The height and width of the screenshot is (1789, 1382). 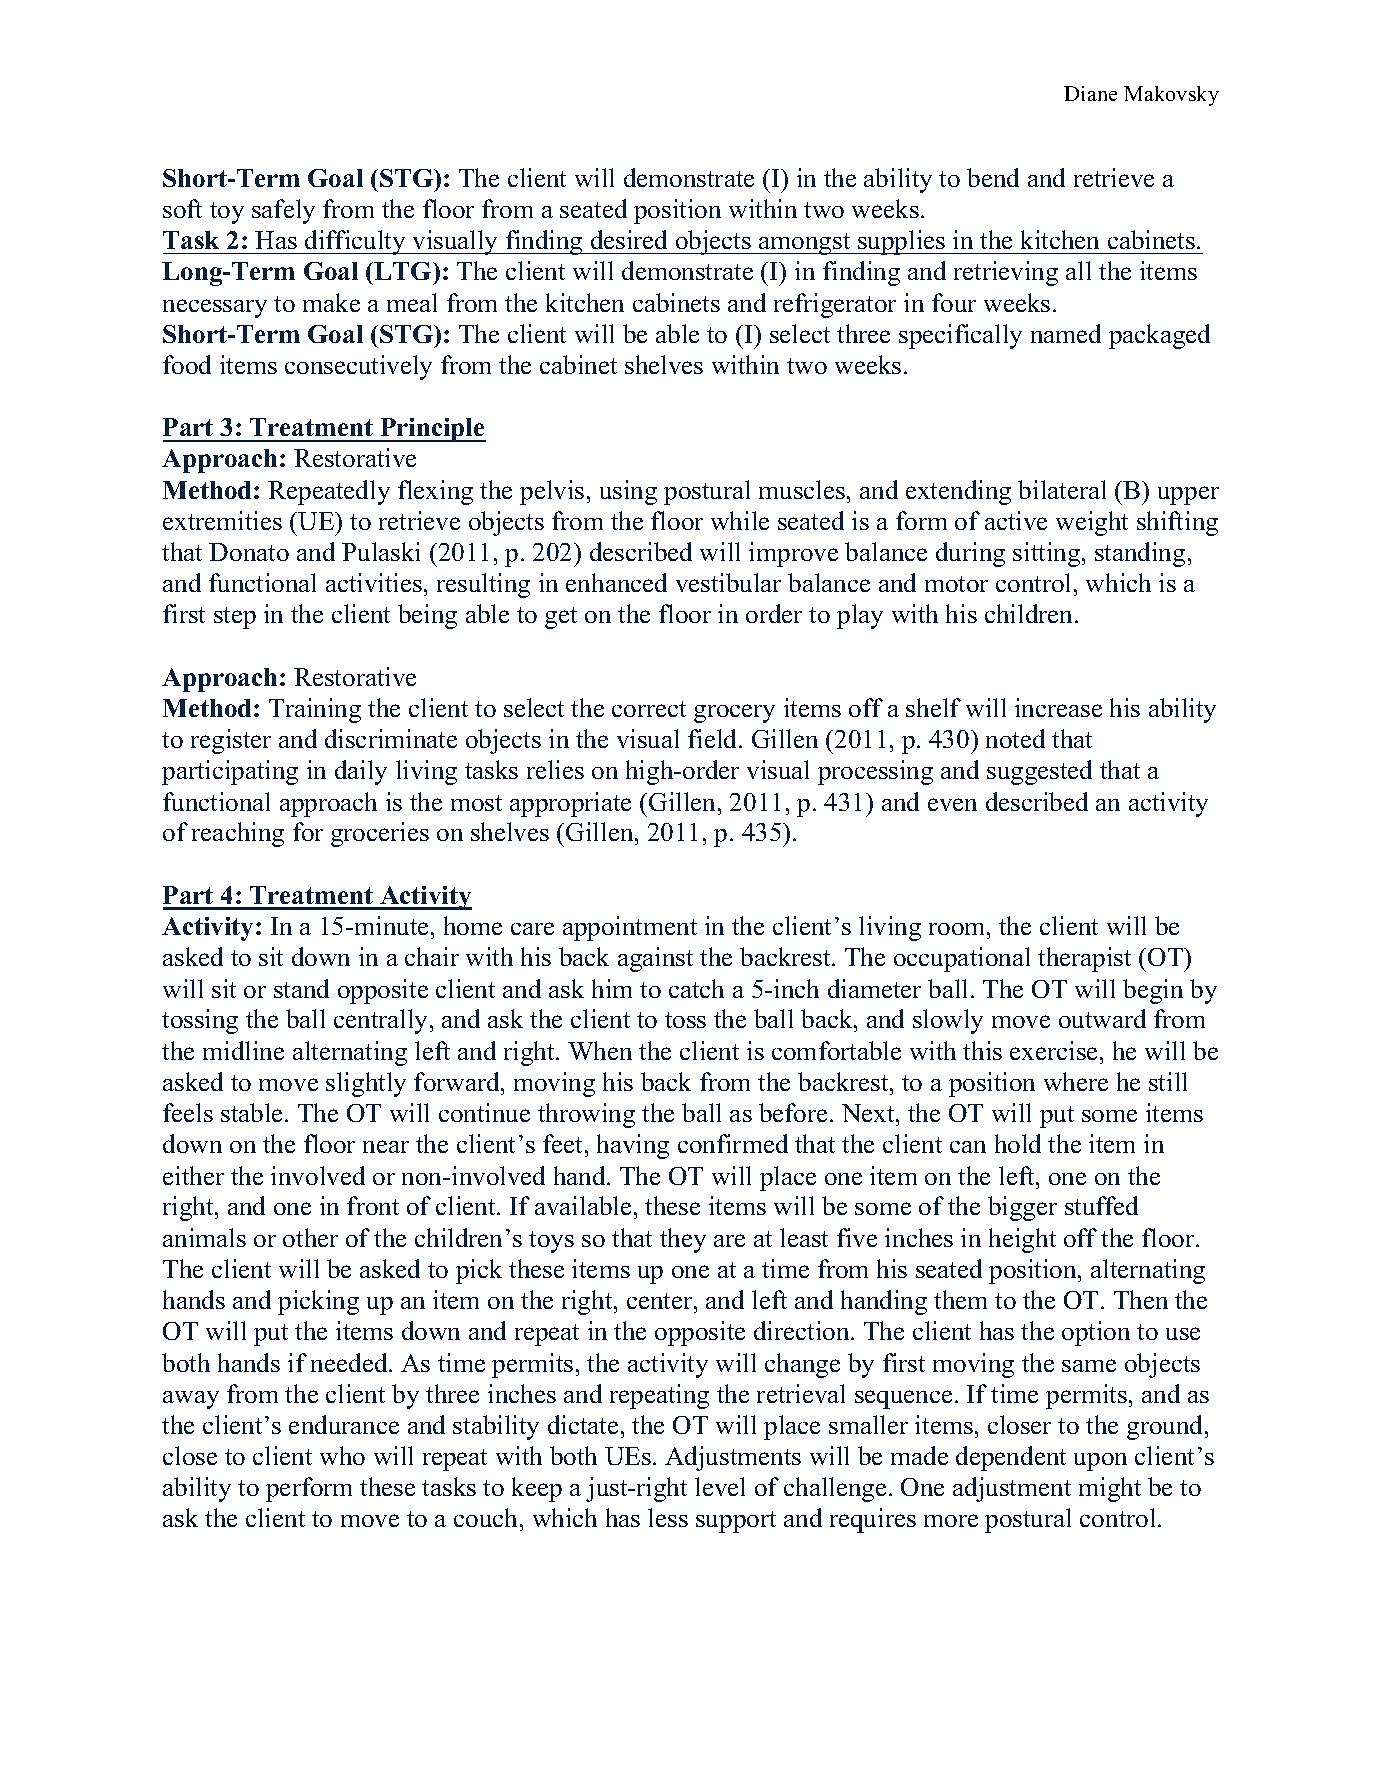 What do you see at coordinates (342, 1455) in the screenshot?
I see `who` at bounding box center [342, 1455].
